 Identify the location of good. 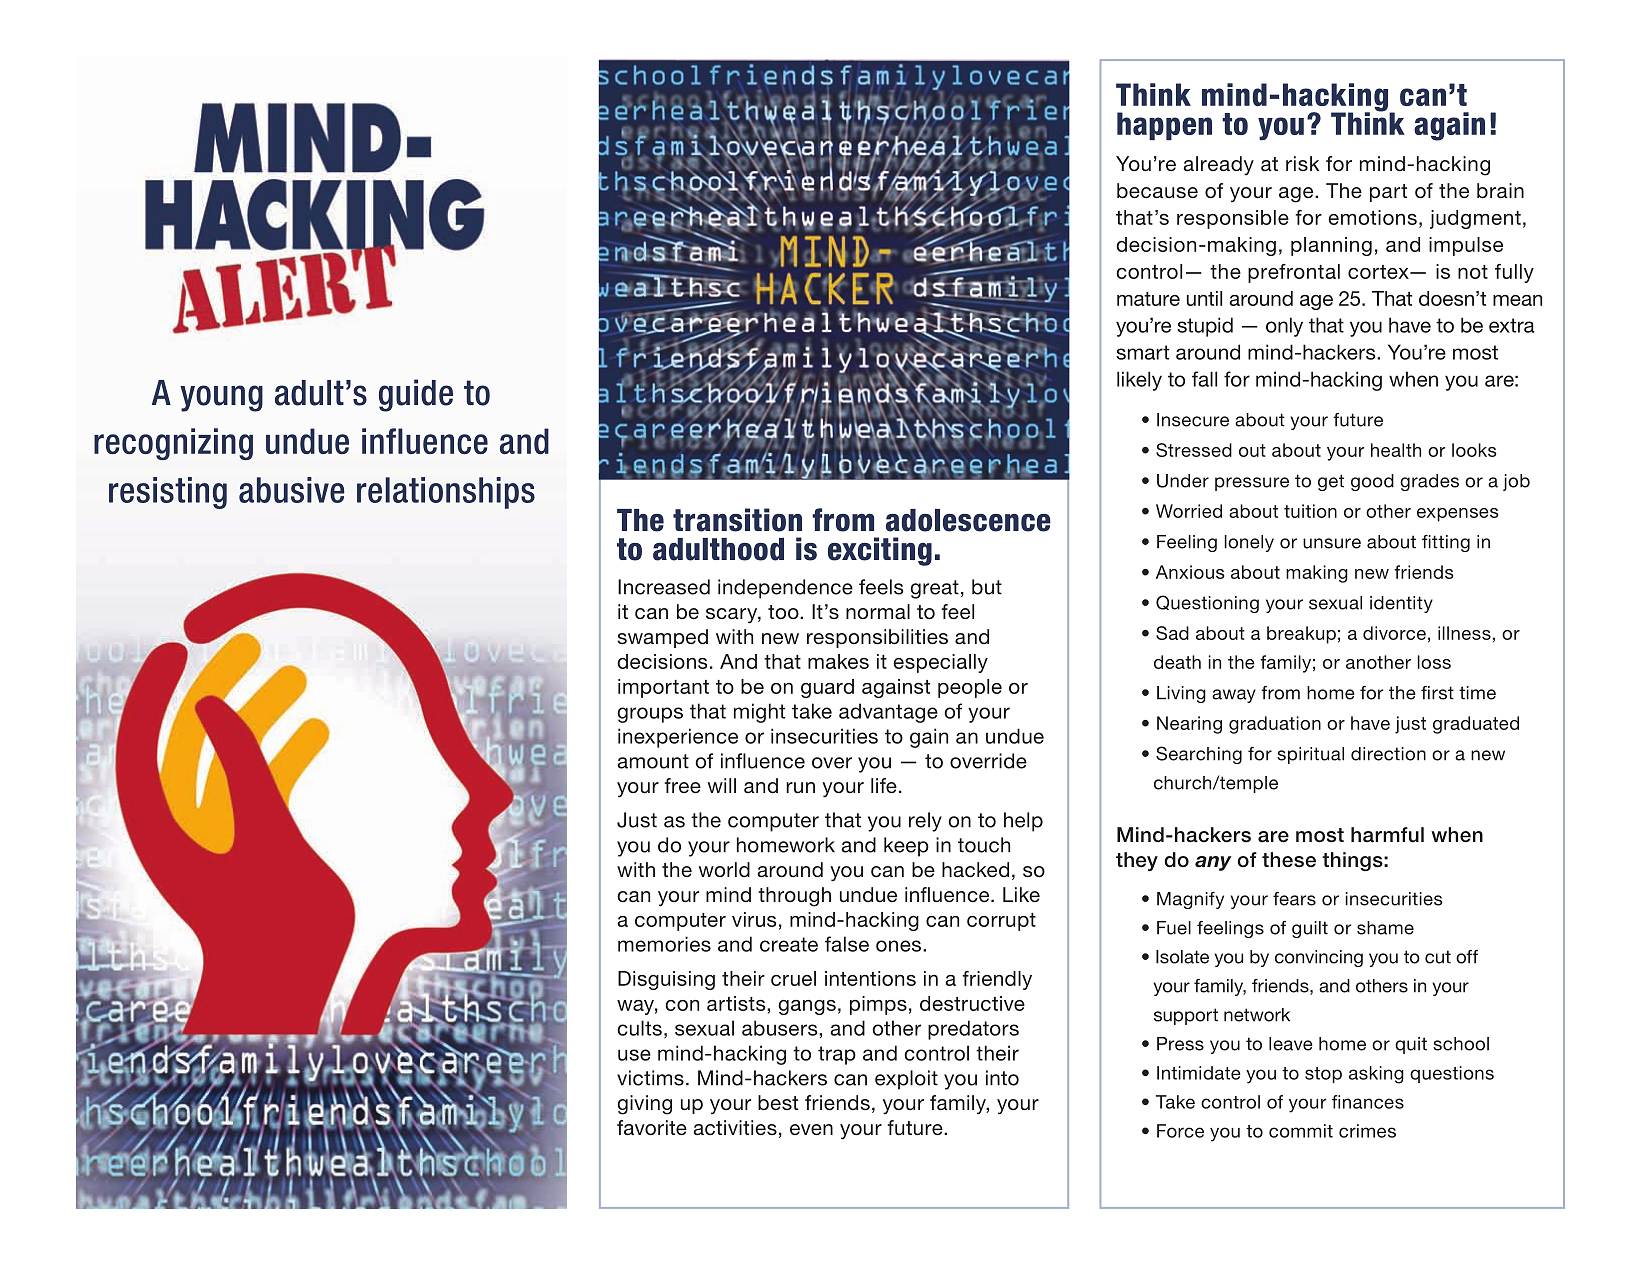
(1372, 482).
